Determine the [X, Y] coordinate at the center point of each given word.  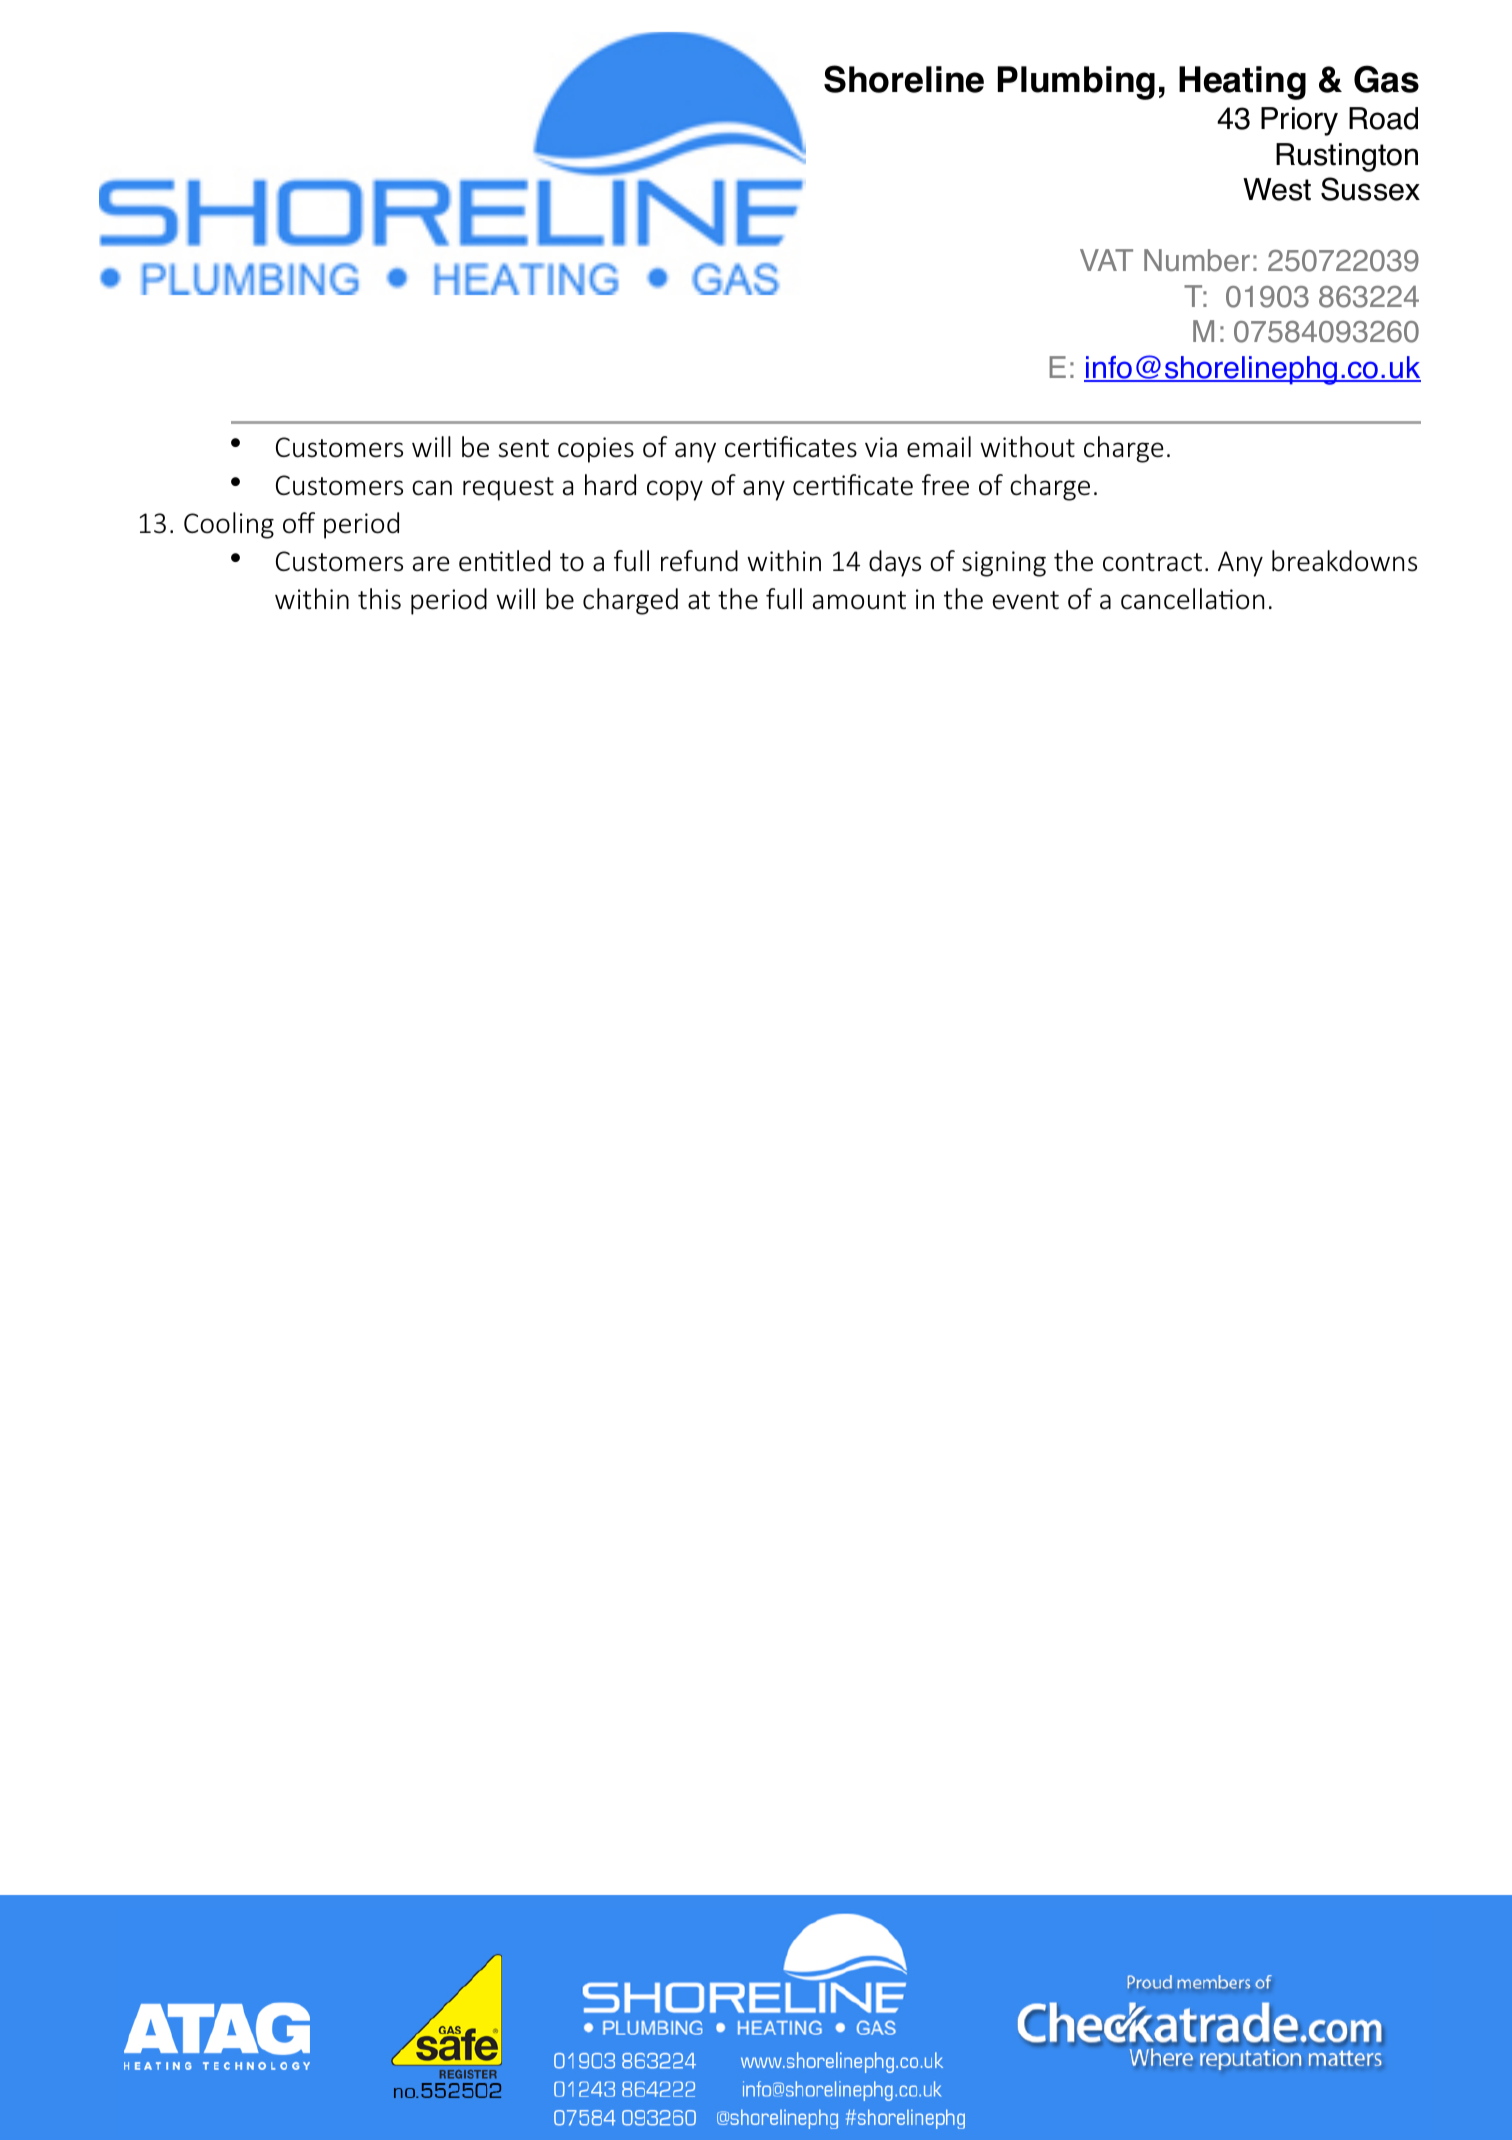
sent [524, 448]
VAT [1106, 260]
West [1277, 189]
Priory [1299, 121]
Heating [1242, 83]
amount [859, 600]
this [379, 599]
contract [1152, 562]
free [945, 485]
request [508, 489]
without [1027, 447]
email [939, 447]
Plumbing [1076, 83]
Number [1197, 260]
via [881, 447]
